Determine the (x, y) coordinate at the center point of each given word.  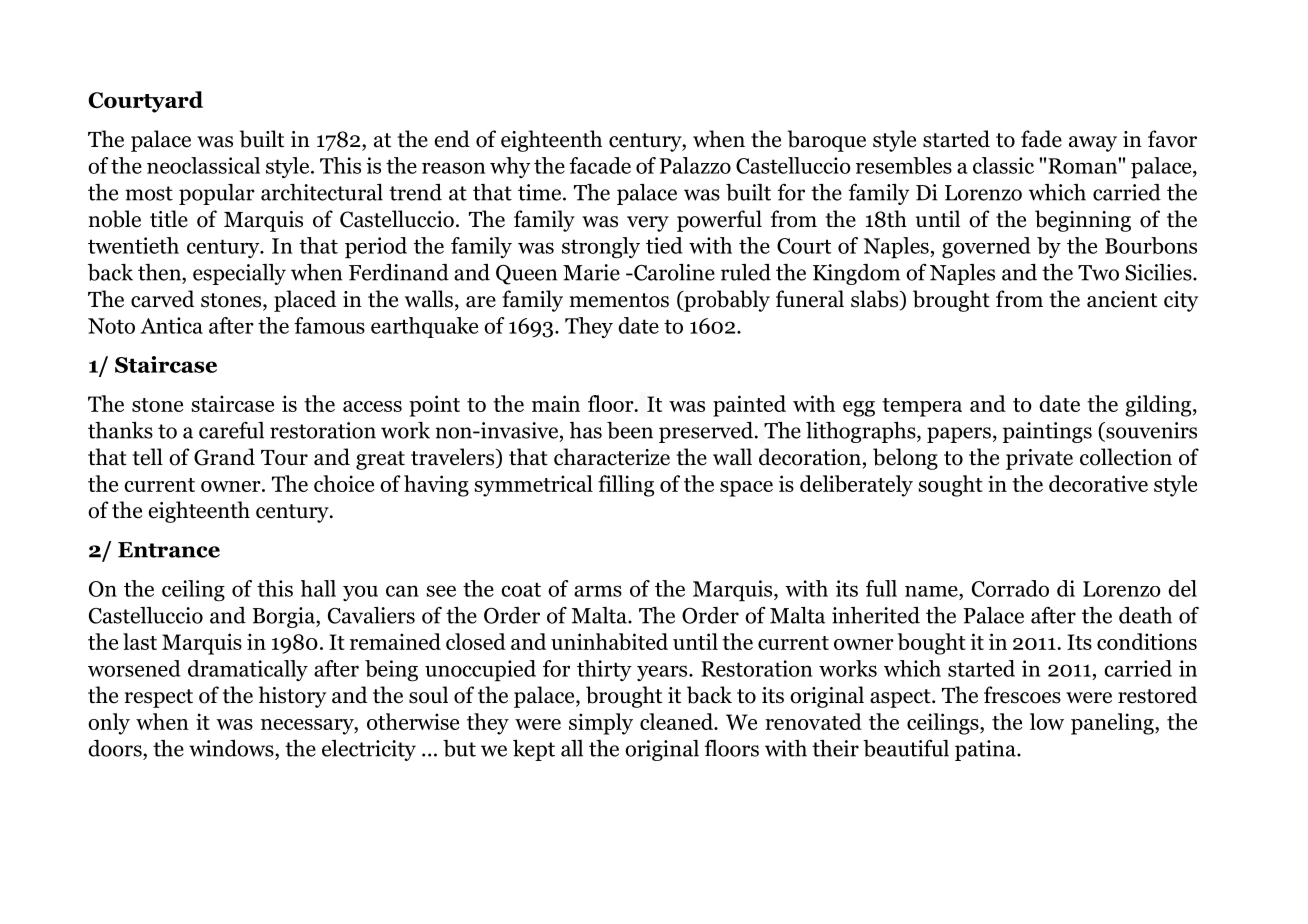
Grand (224, 457)
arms (598, 591)
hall (318, 588)
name (932, 591)
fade (1041, 139)
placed (305, 301)
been (630, 430)
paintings (1047, 432)
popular (217, 194)
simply (601, 724)
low (1047, 721)
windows (232, 748)
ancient (1122, 299)
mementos (619, 300)
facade (600, 165)
